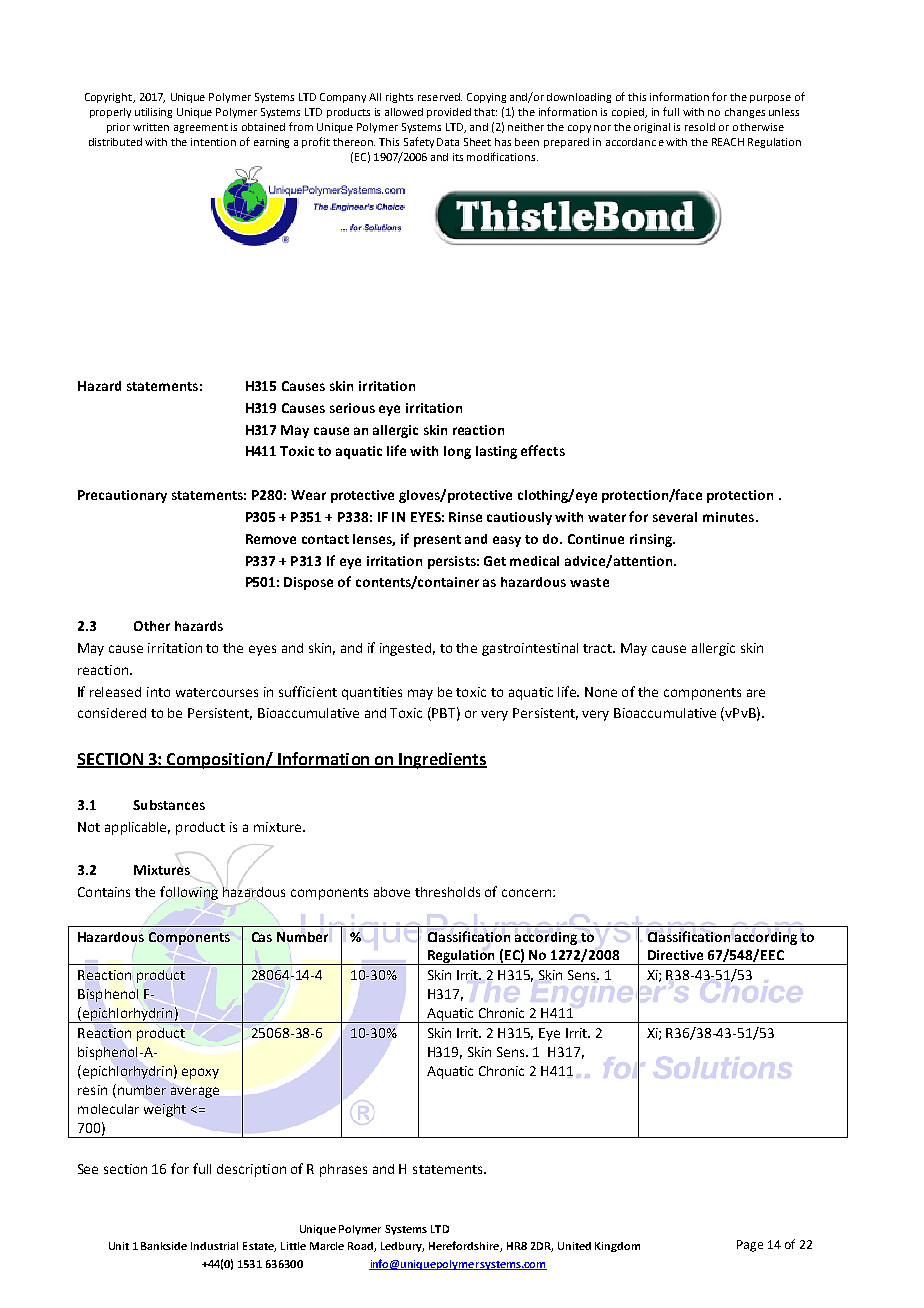 Image resolution: width=924 pixels, height=1308 pixels. What do you see at coordinates (151, 127) in the screenshot?
I see `written` at bounding box center [151, 127].
